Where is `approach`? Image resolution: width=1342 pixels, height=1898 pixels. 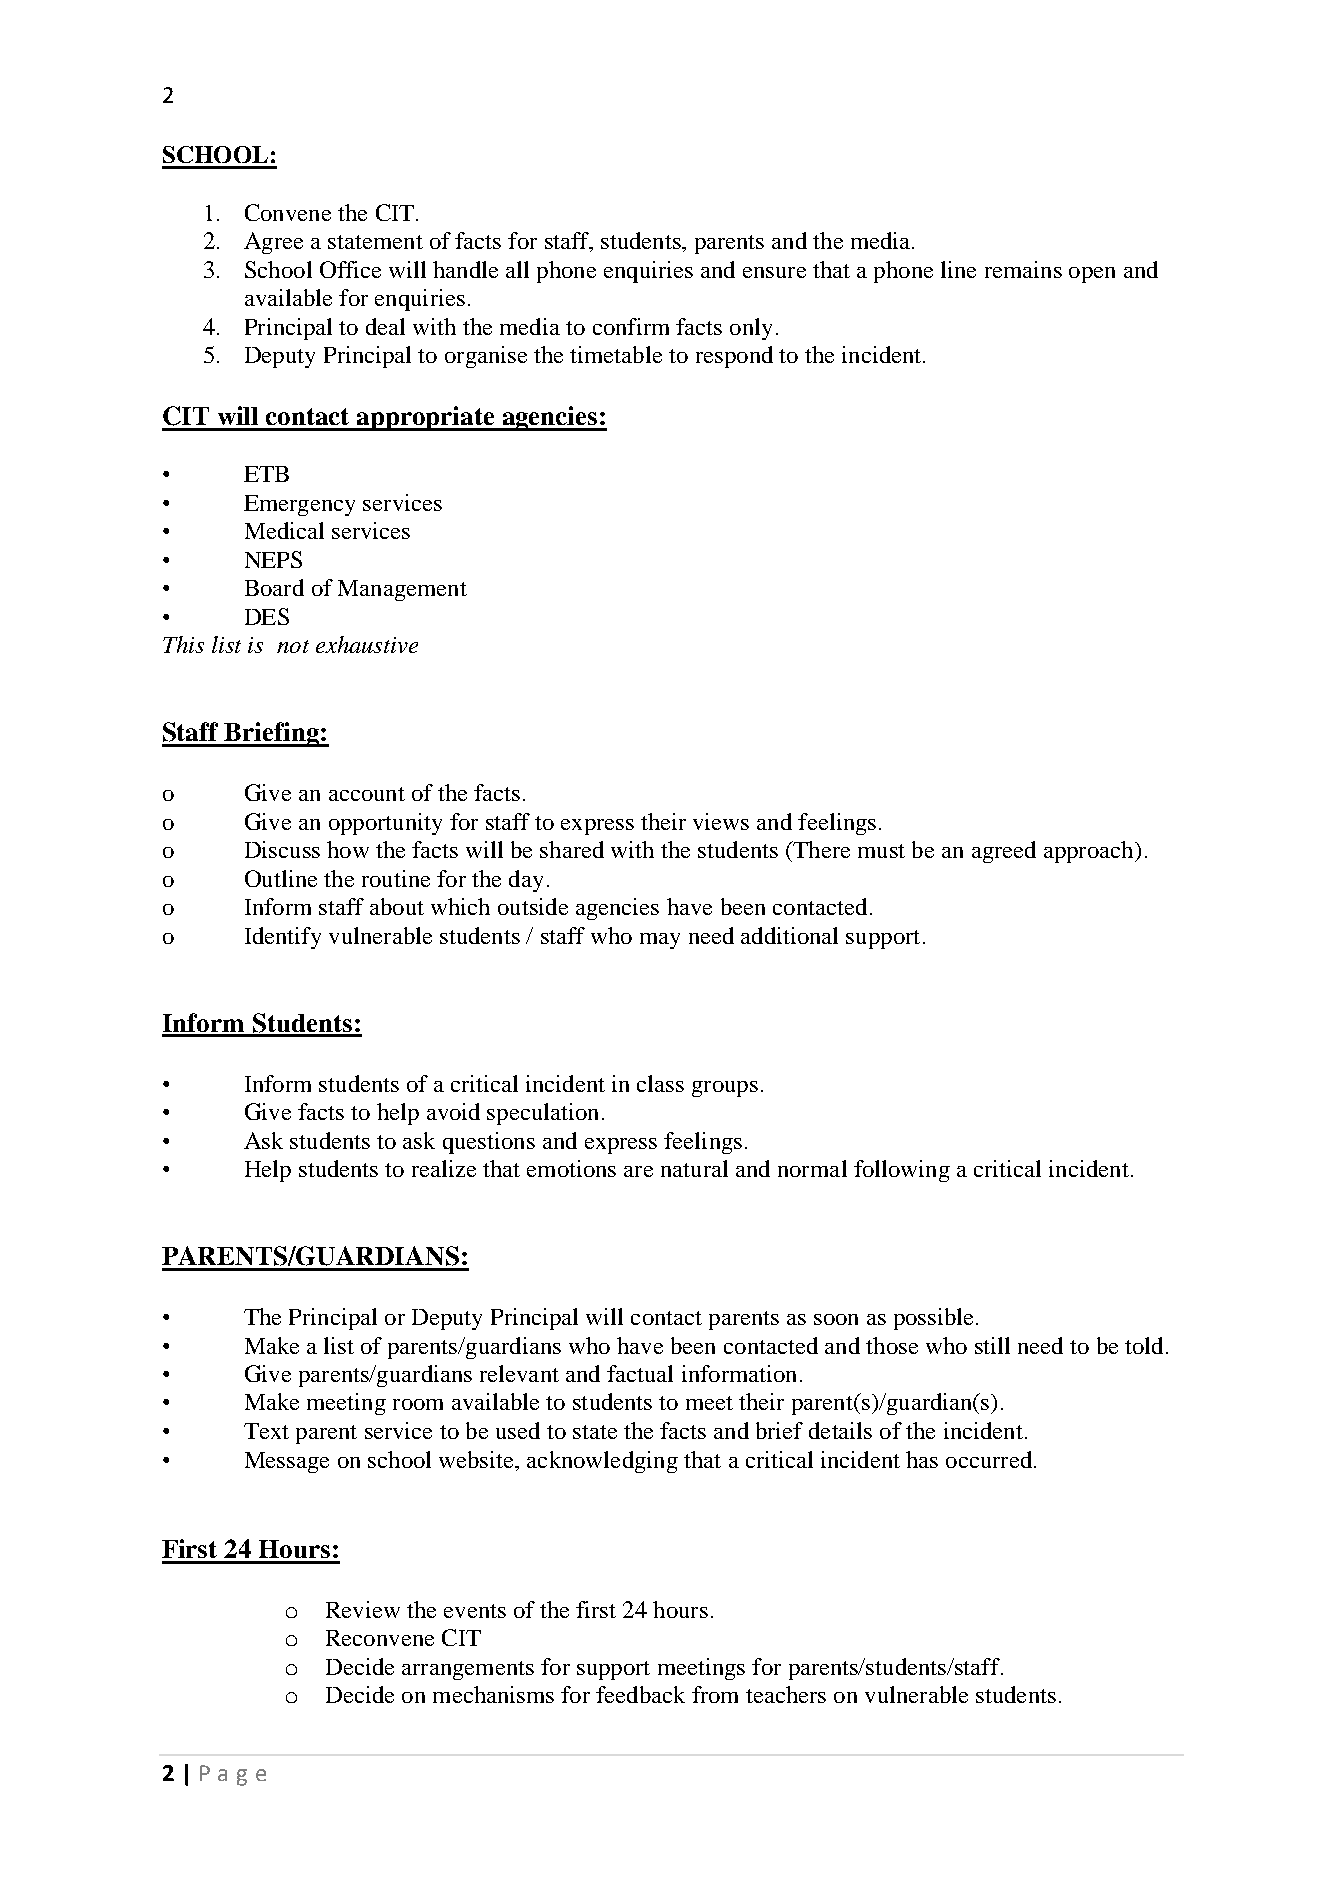 approach is located at coordinates (1090, 852).
